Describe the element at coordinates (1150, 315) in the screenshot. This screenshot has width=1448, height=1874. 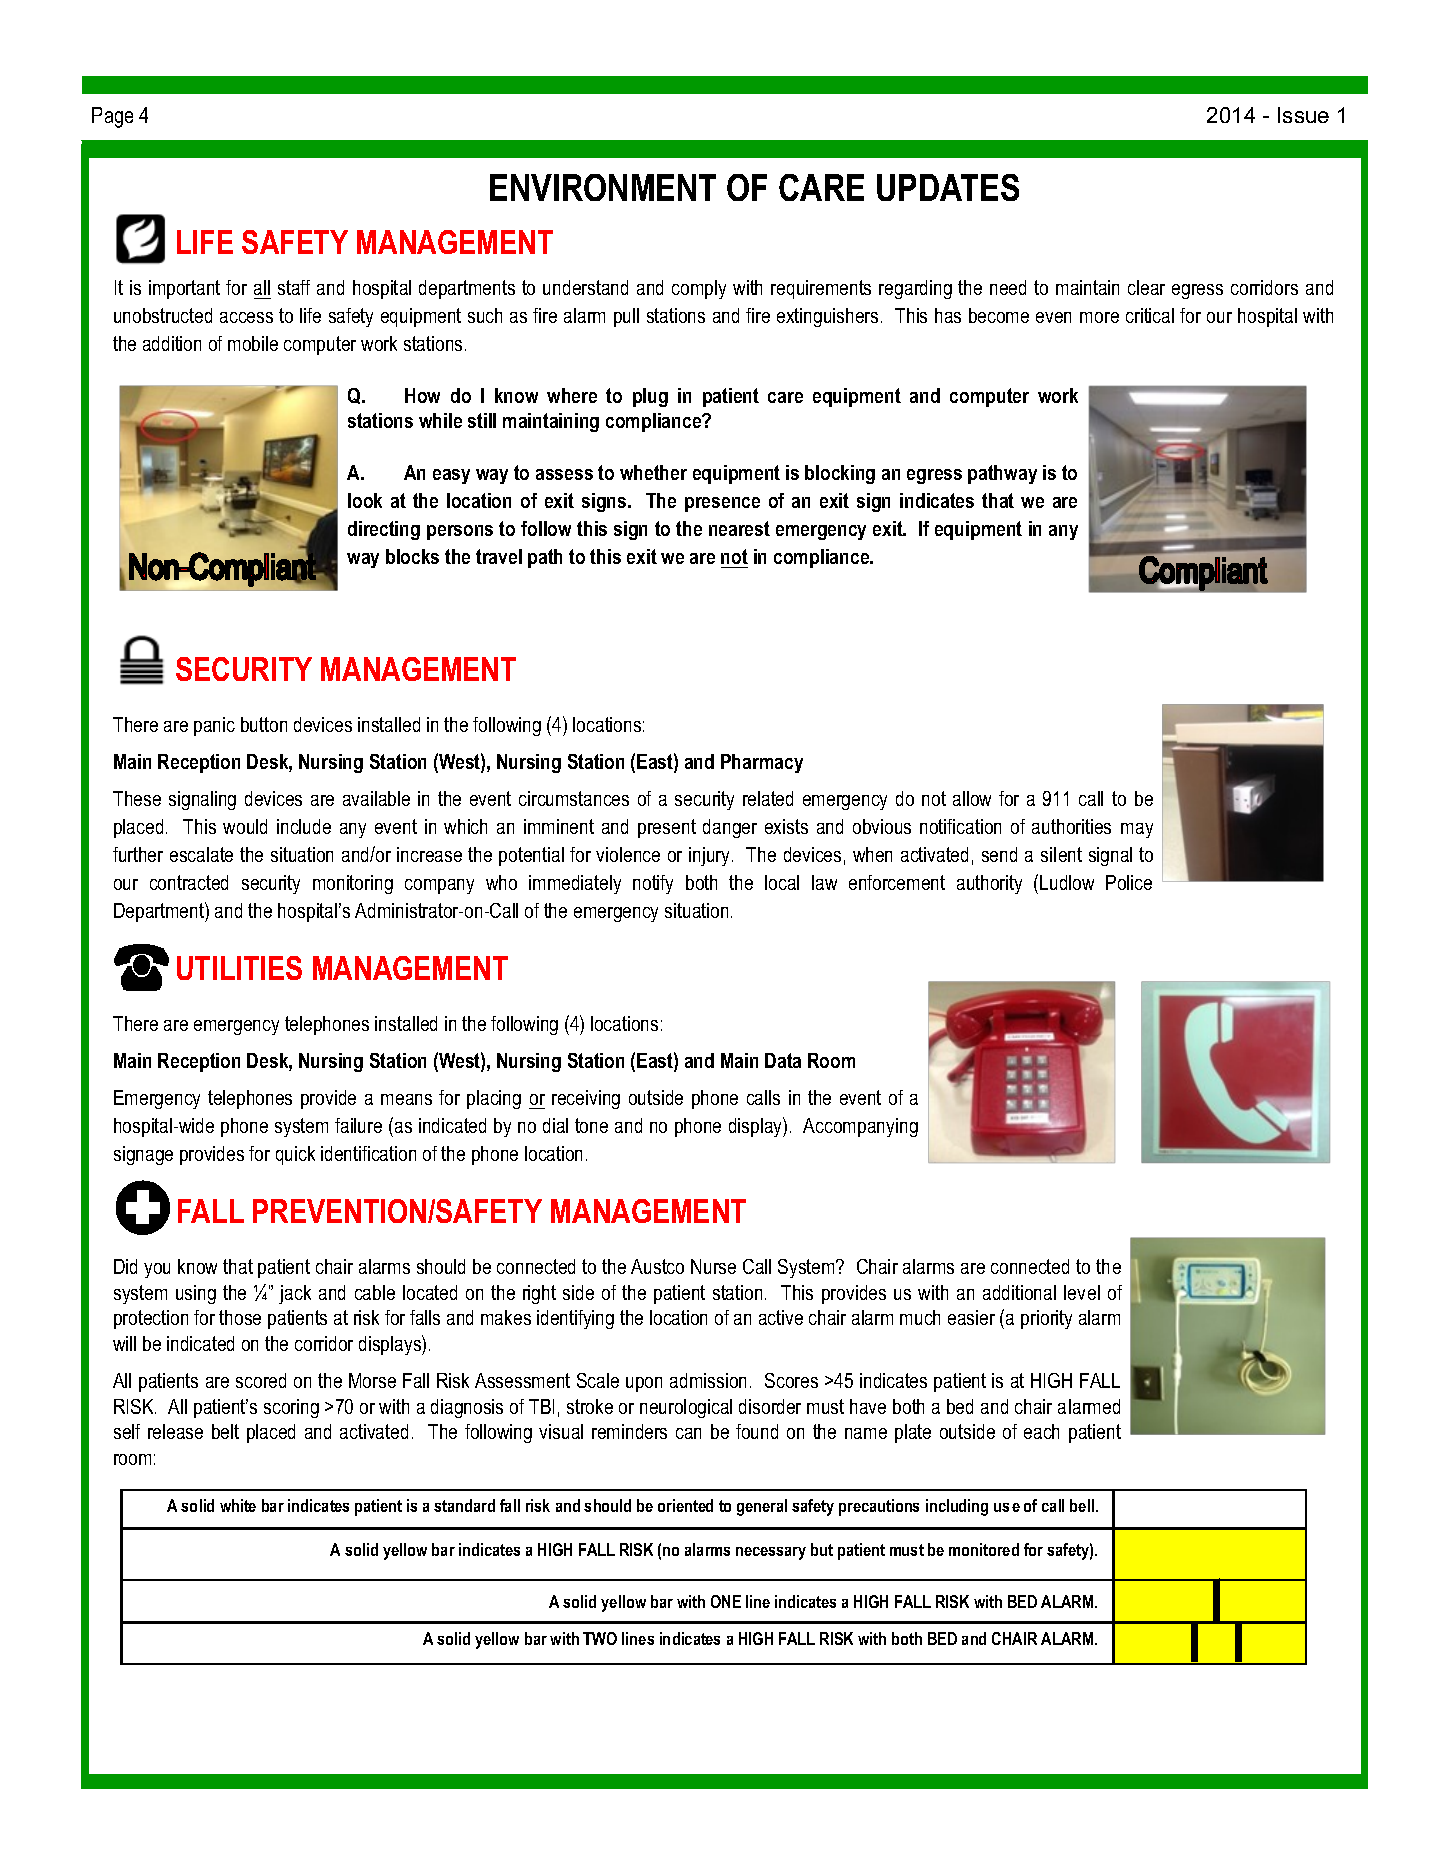
I see `critical` at that location.
